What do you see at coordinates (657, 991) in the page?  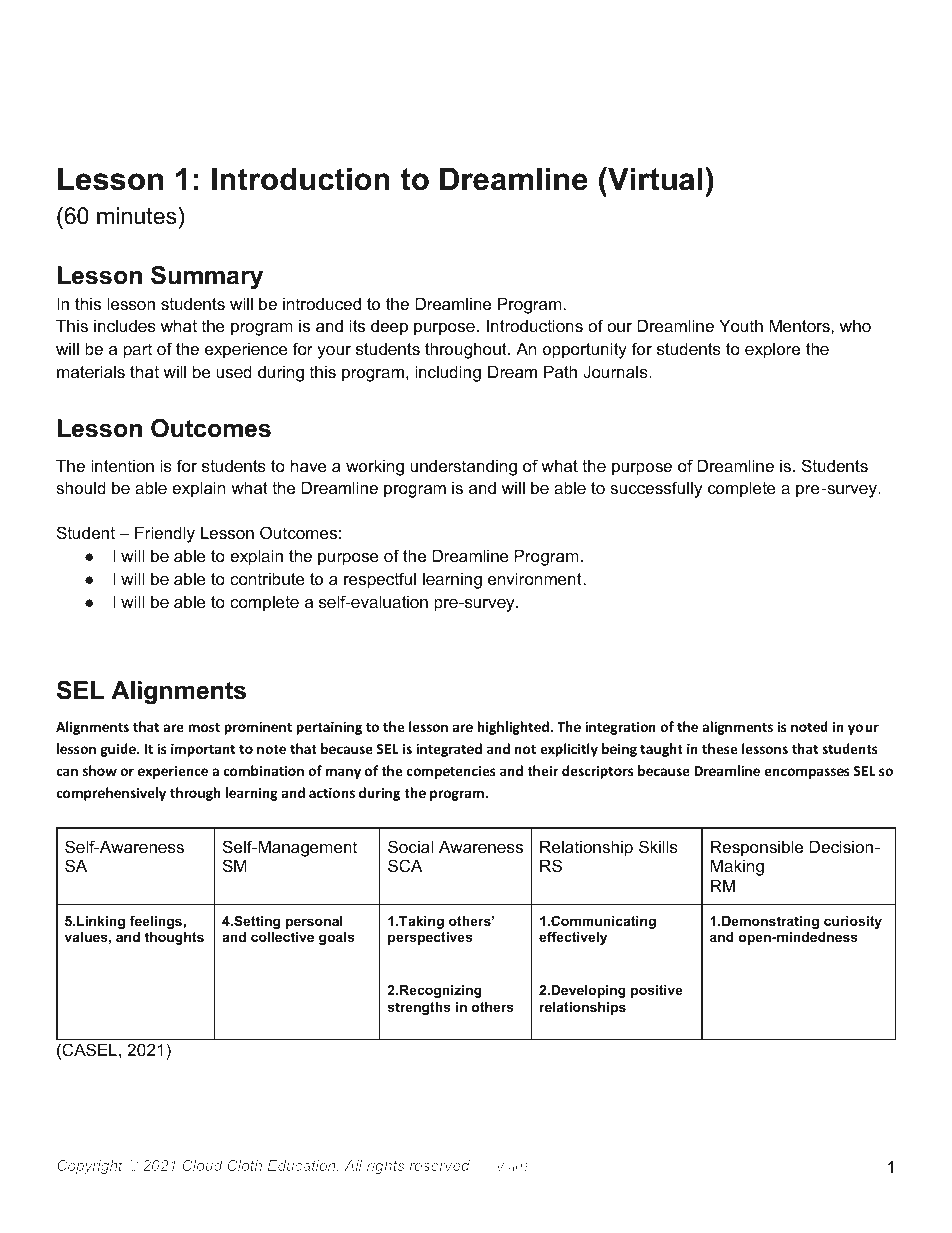 I see `positive` at bounding box center [657, 991].
